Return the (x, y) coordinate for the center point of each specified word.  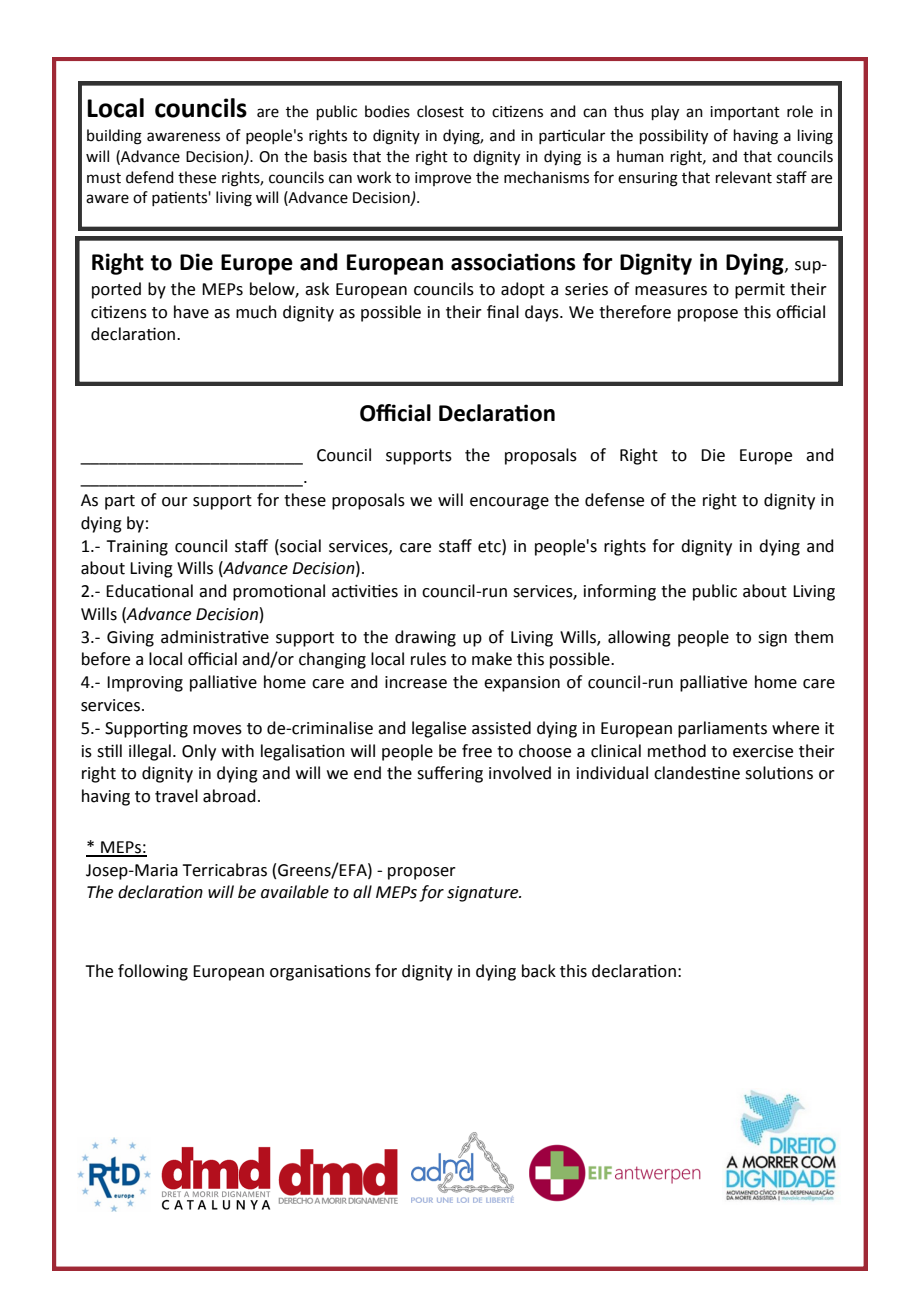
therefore (635, 312)
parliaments (722, 729)
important (745, 113)
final (503, 312)
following (153, 972)
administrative (215, 637)
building (114, 137)
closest (440, 111)
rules (428, 659)
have (191, 312)
